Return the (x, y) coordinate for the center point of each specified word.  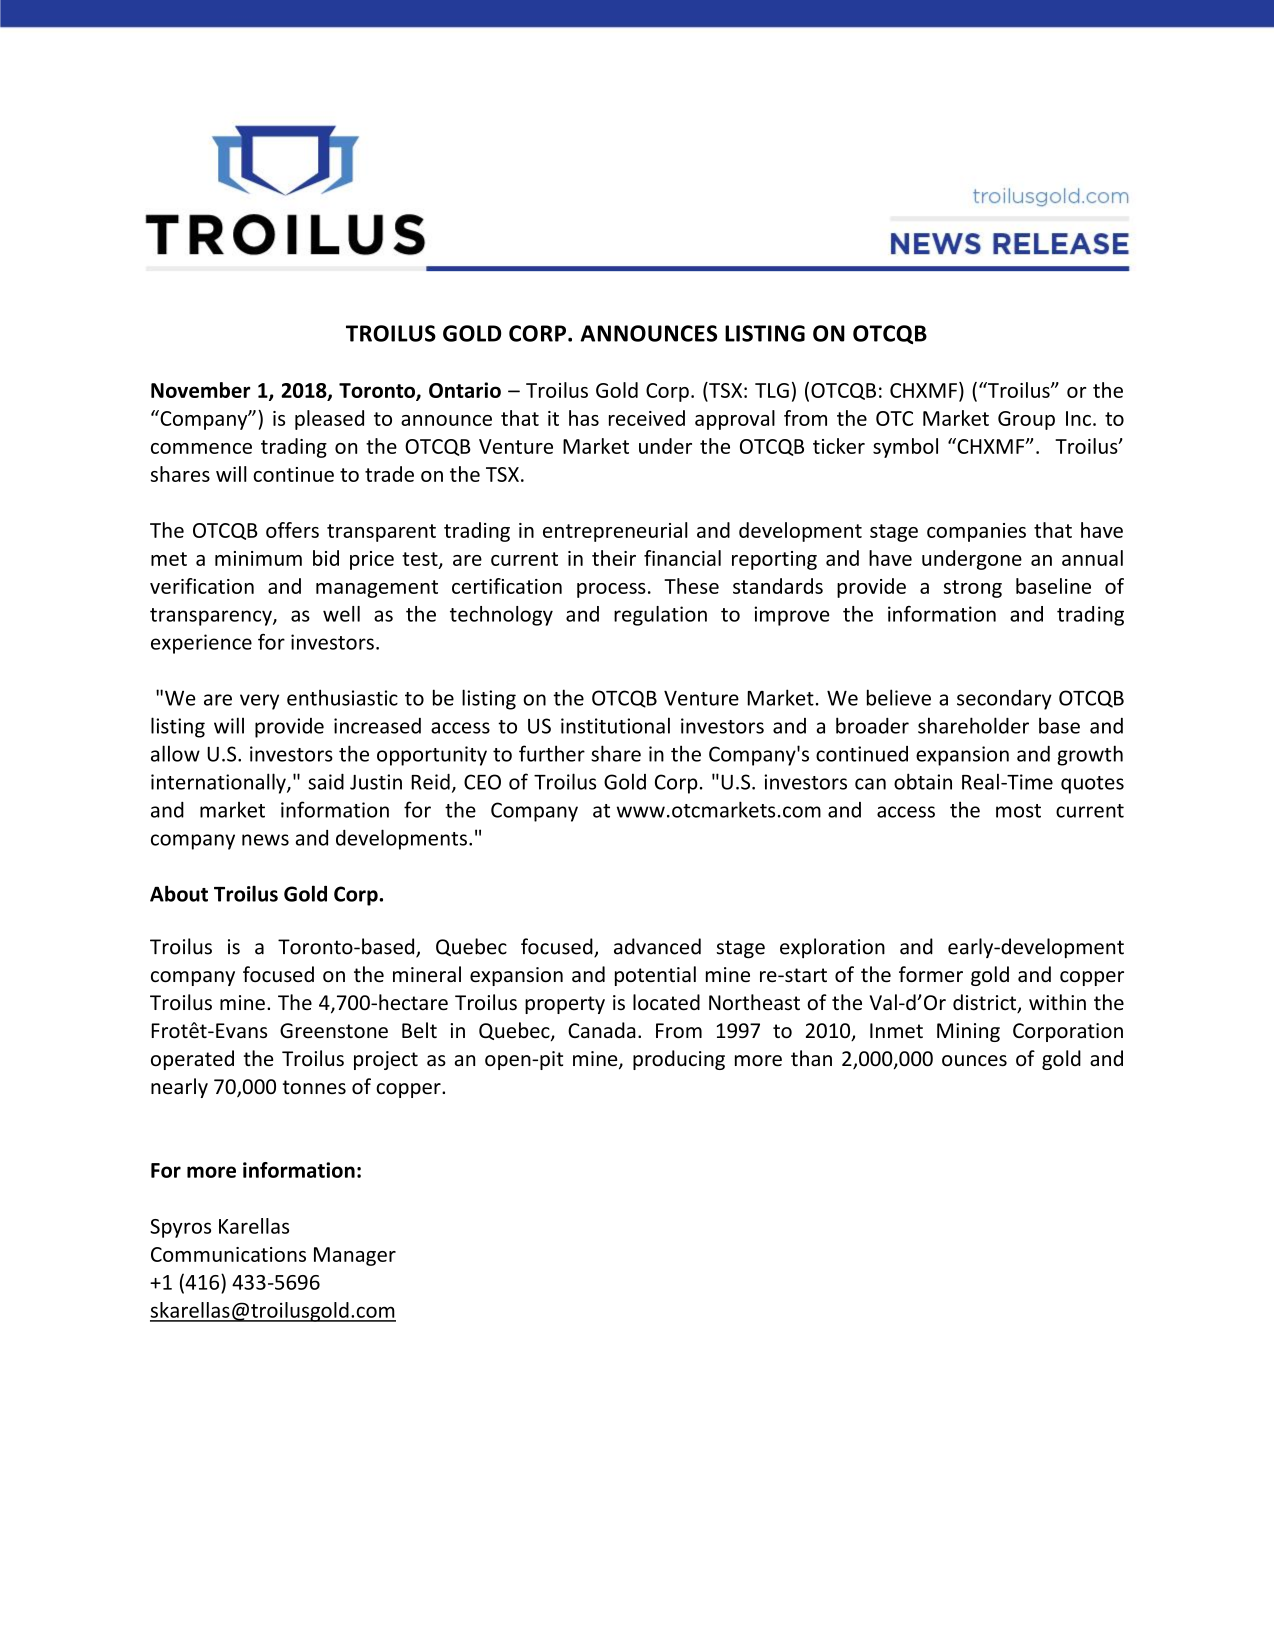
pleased (329, 420)
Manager (355, 1256)
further (552, 753)
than (811, 1058)
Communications (228, 1254)
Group (1026, 420)
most (1018, 811)
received (647, 418)
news (265, 840)
